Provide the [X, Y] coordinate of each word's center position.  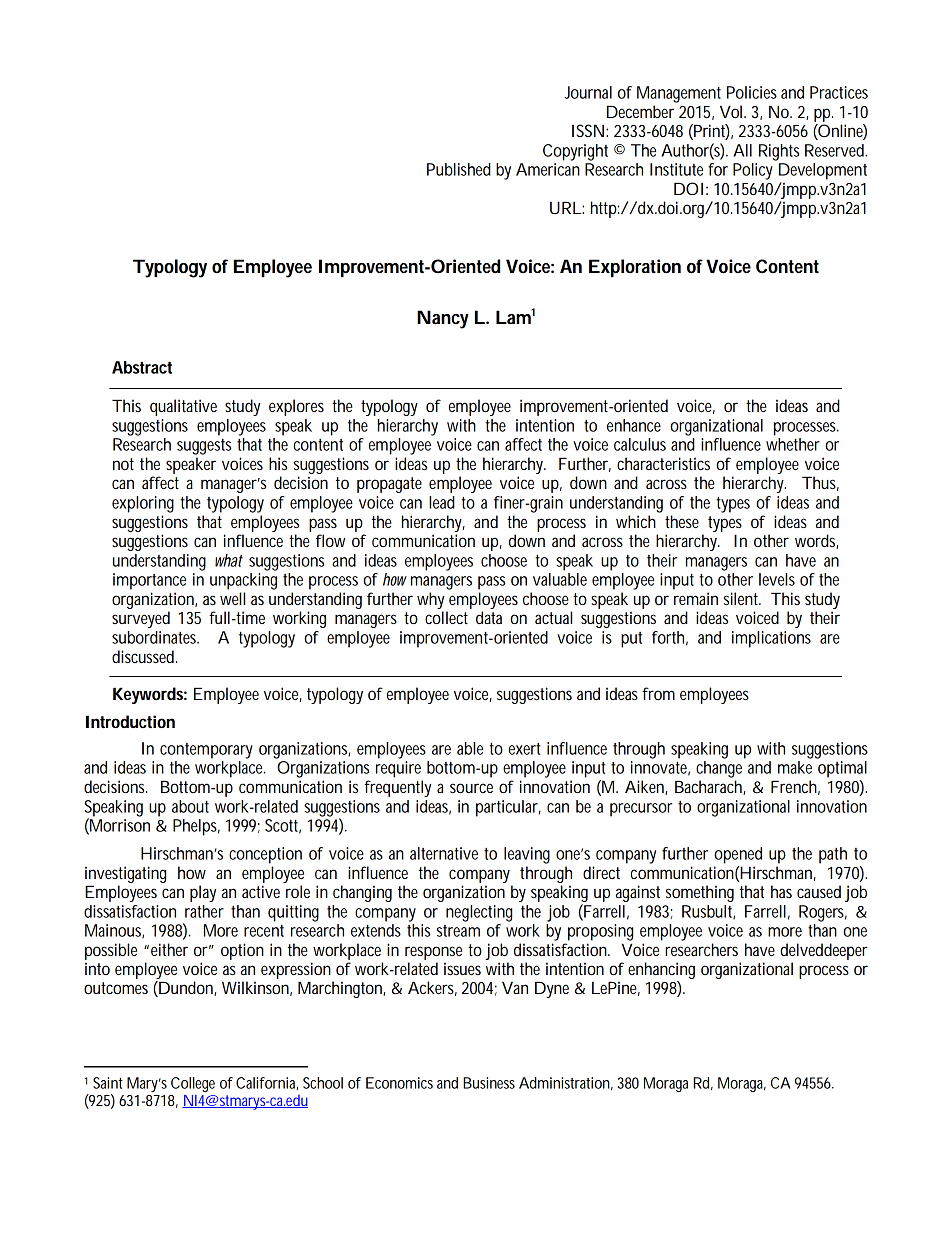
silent [742, 598]
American [548, 169]
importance [149, 581]
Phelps [196, 827]
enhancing [661, 970]
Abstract [142, 367]
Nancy [443, 319]
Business [489, 1083]
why [430, 600]
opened [738, 855]
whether [793, 444]
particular [508, 808]
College [193, 1084]
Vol [731, 111]
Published [459, 169]
